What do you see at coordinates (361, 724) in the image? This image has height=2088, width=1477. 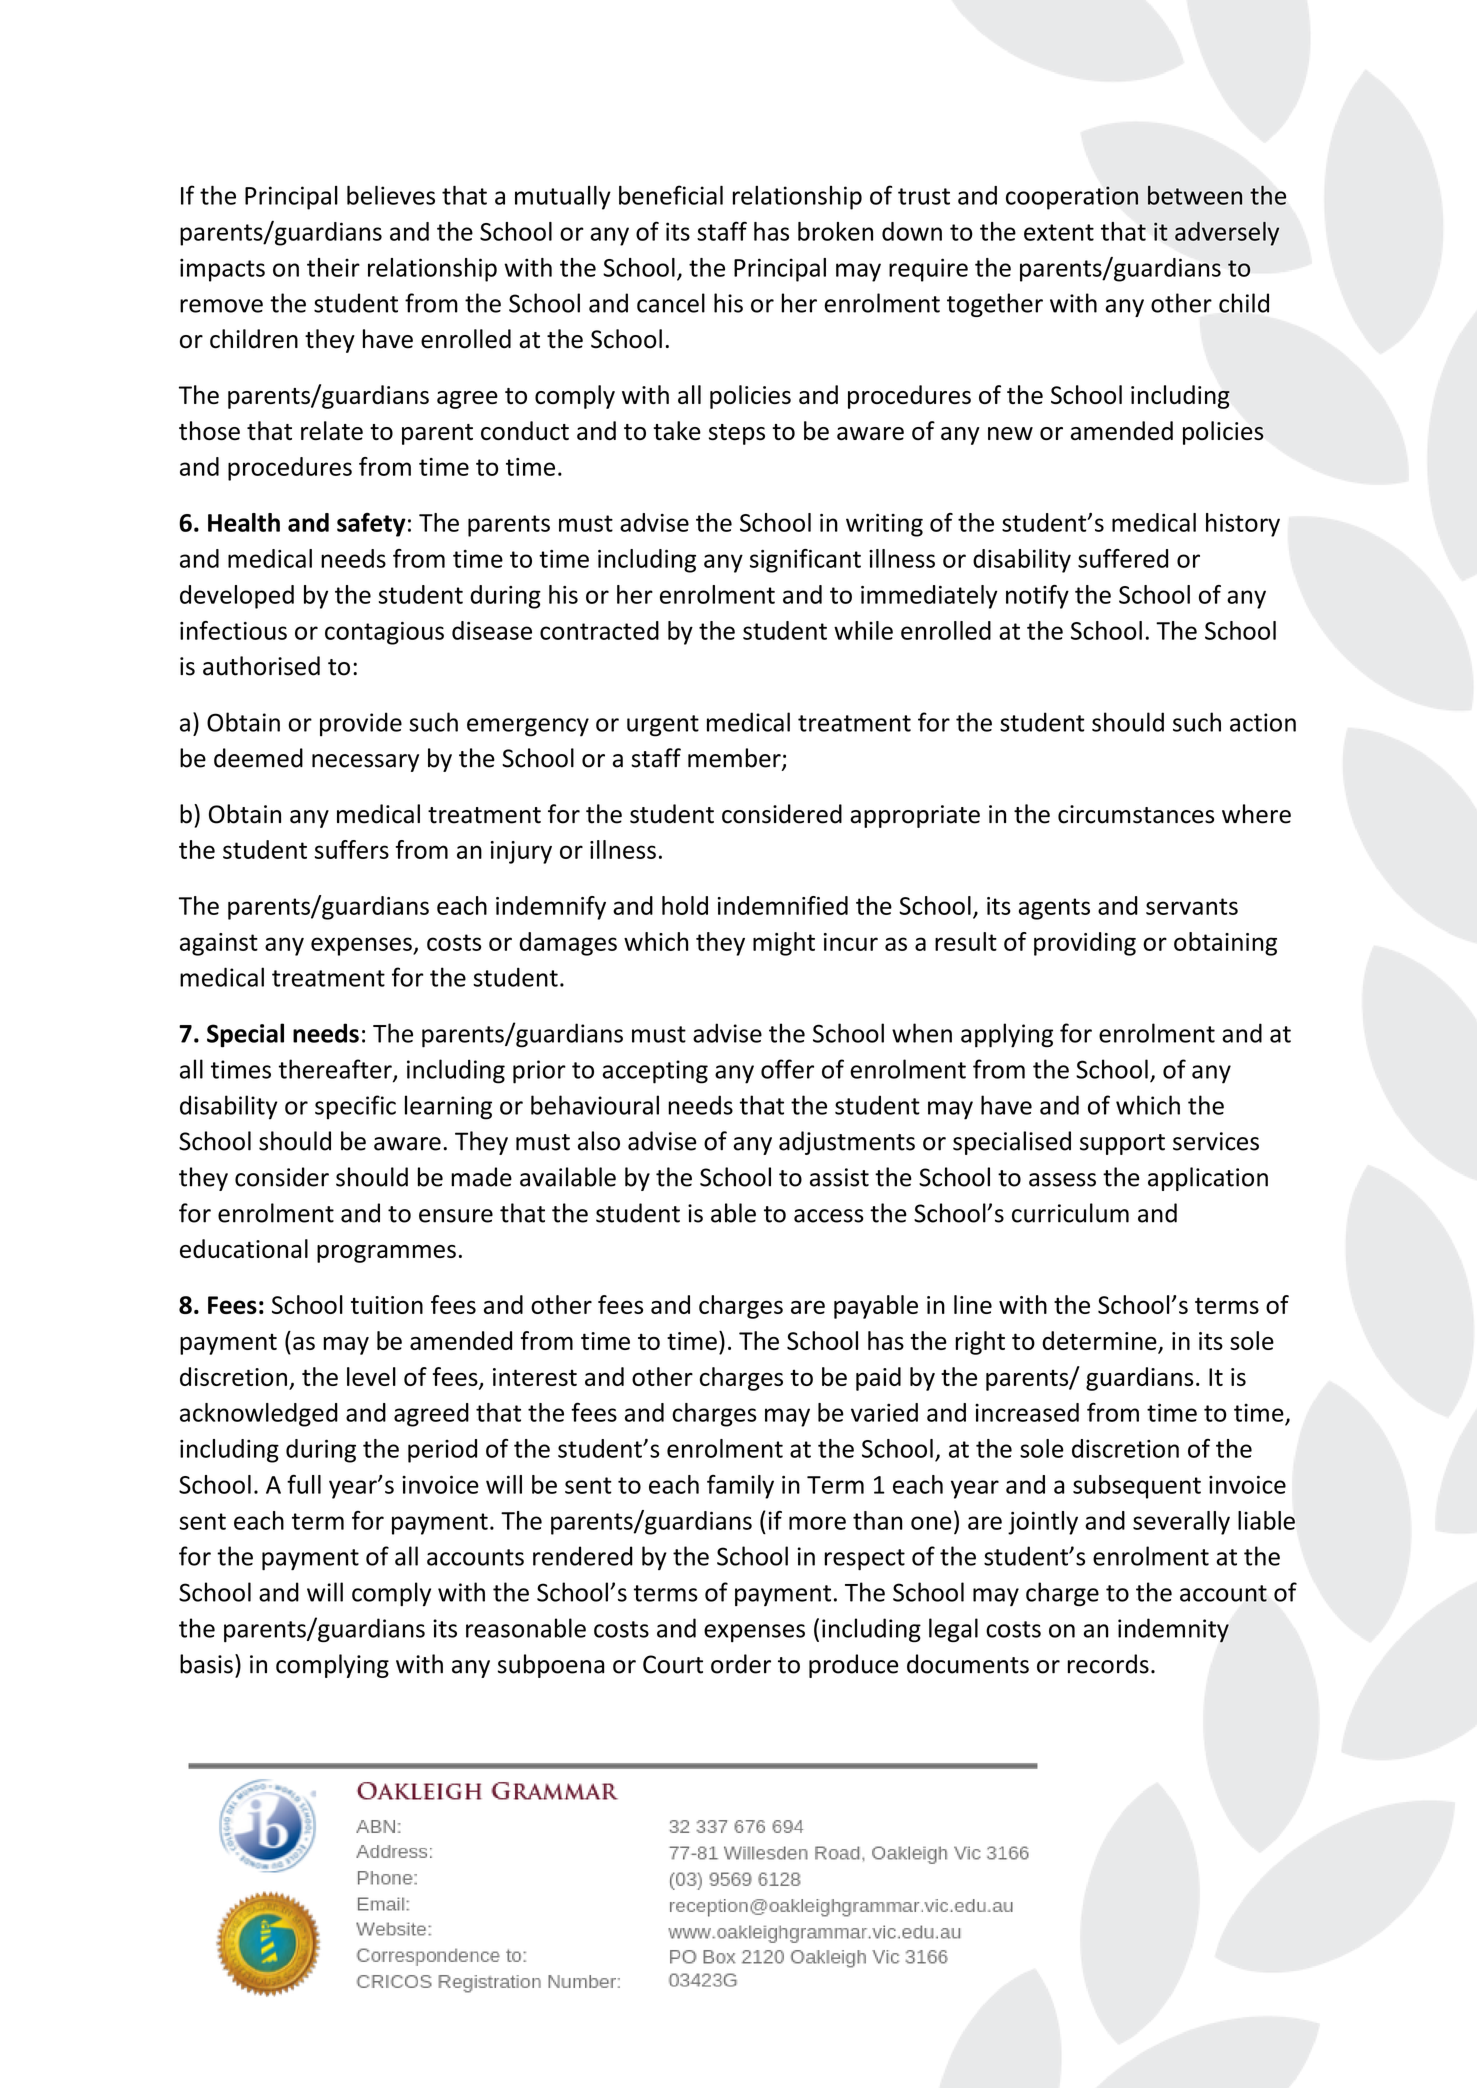 I see `provide` at bounding box center [361, 724].
